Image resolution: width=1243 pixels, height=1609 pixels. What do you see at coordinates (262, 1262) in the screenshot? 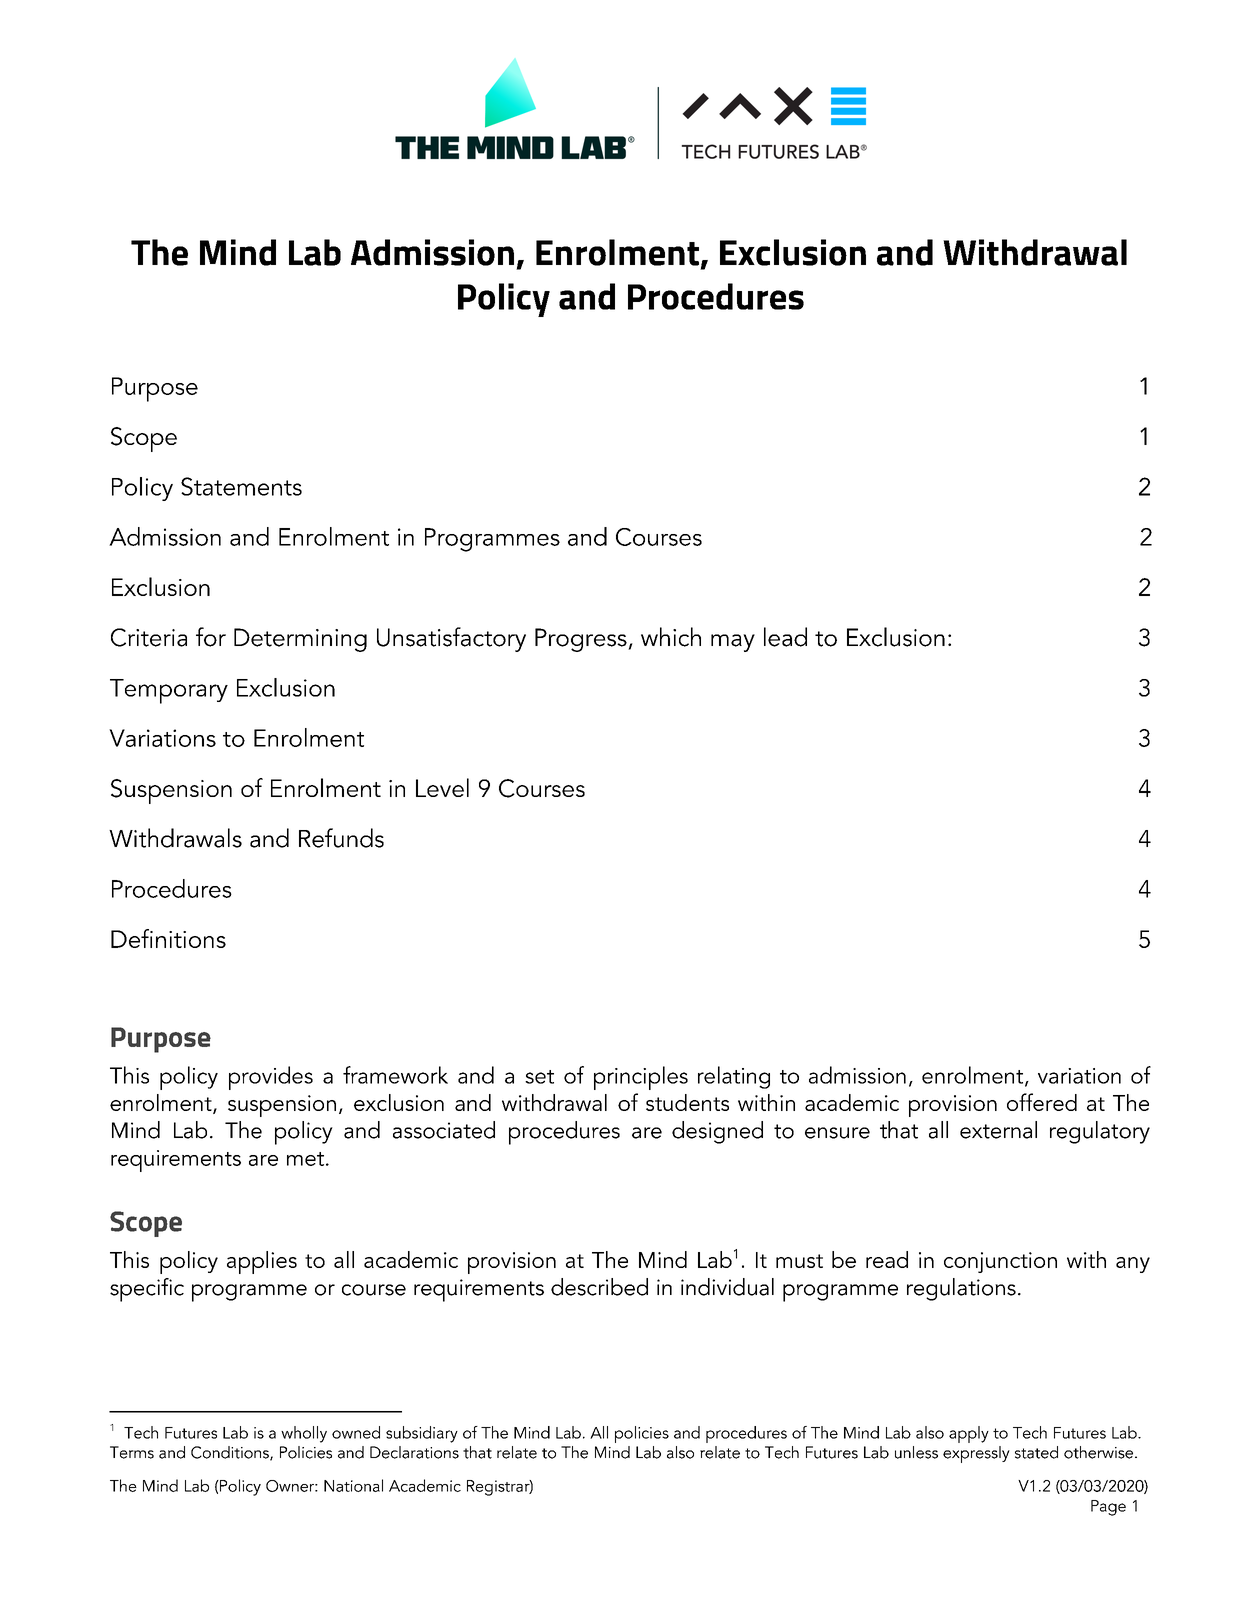
I see `applies` at bounding box center [262, 1262].
